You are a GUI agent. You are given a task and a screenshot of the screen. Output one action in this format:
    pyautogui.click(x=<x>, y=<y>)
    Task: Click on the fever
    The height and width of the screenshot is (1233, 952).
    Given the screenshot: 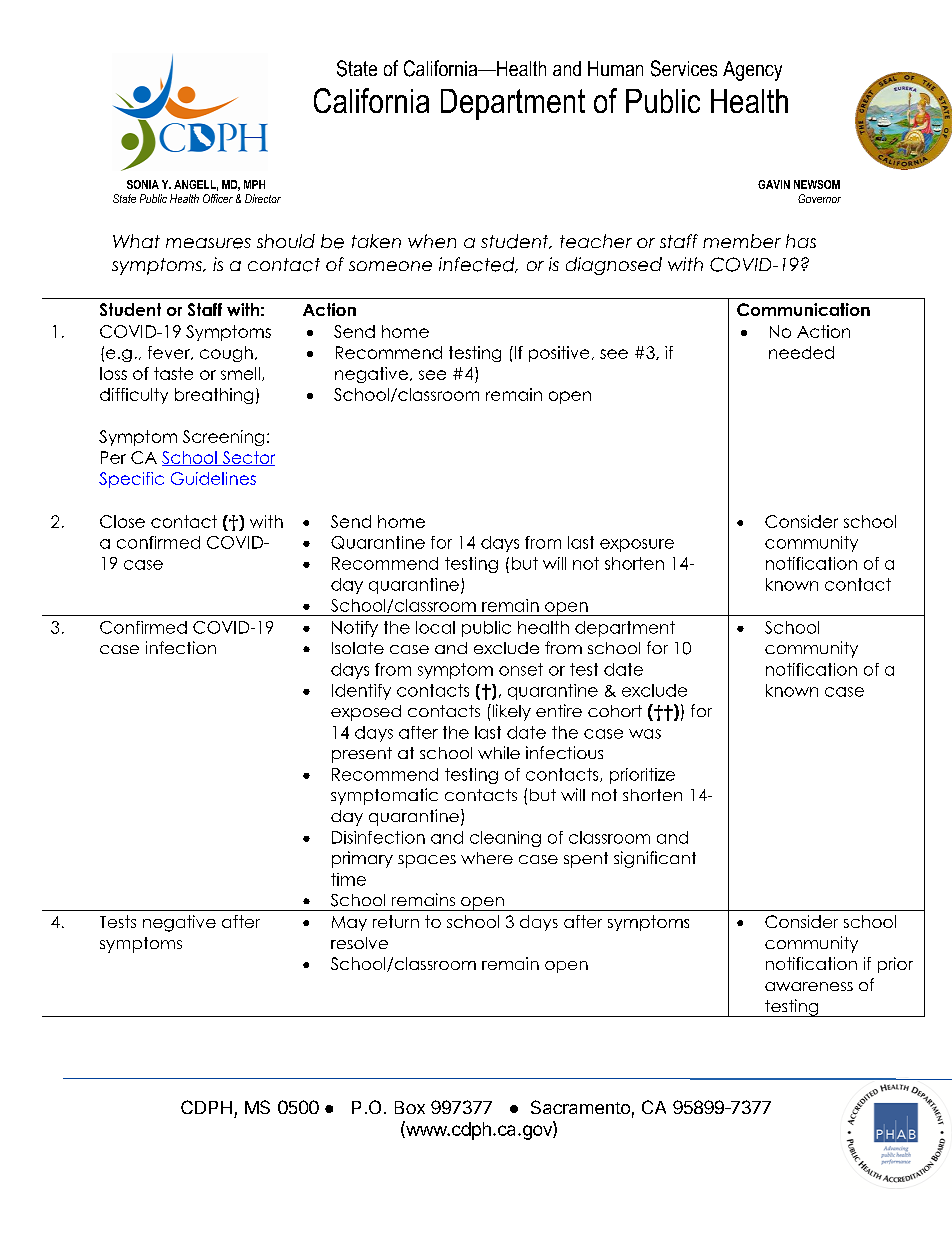 What is the action you would take?
    pyautogui.click(x=170, y=353)
